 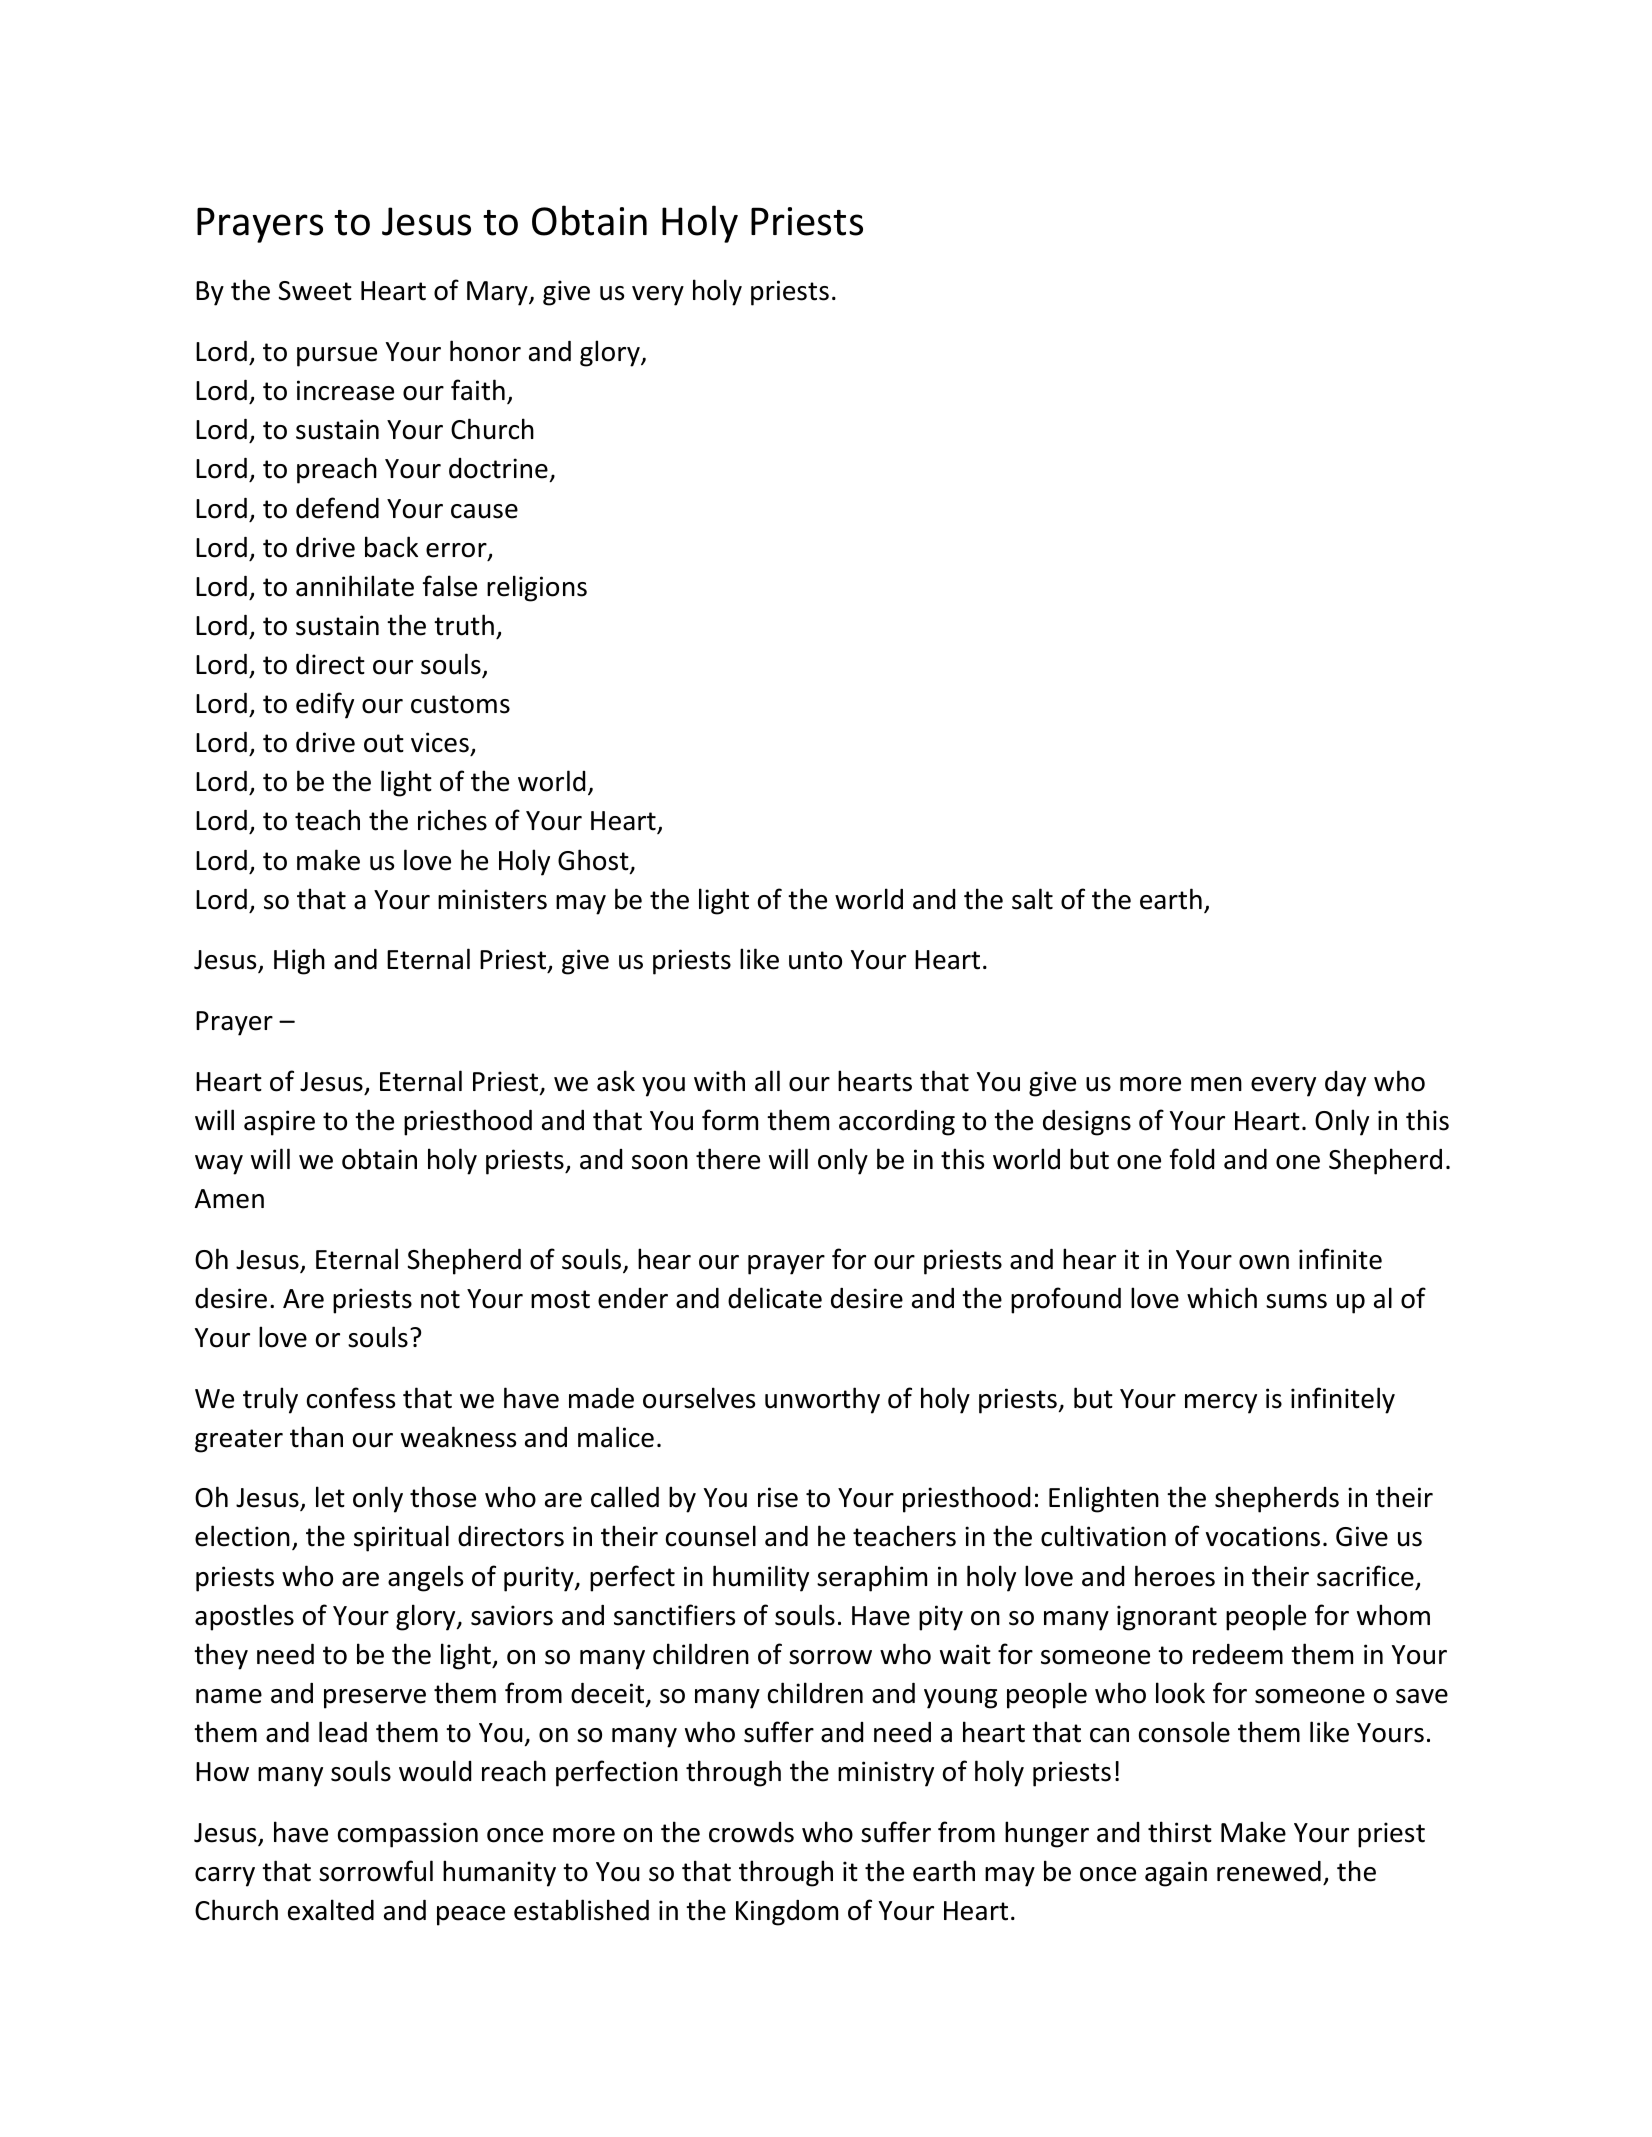 What do you see at coordinates (498, 293) in the screenshot?
I see `Mary` at bounding box center [498, 293].
